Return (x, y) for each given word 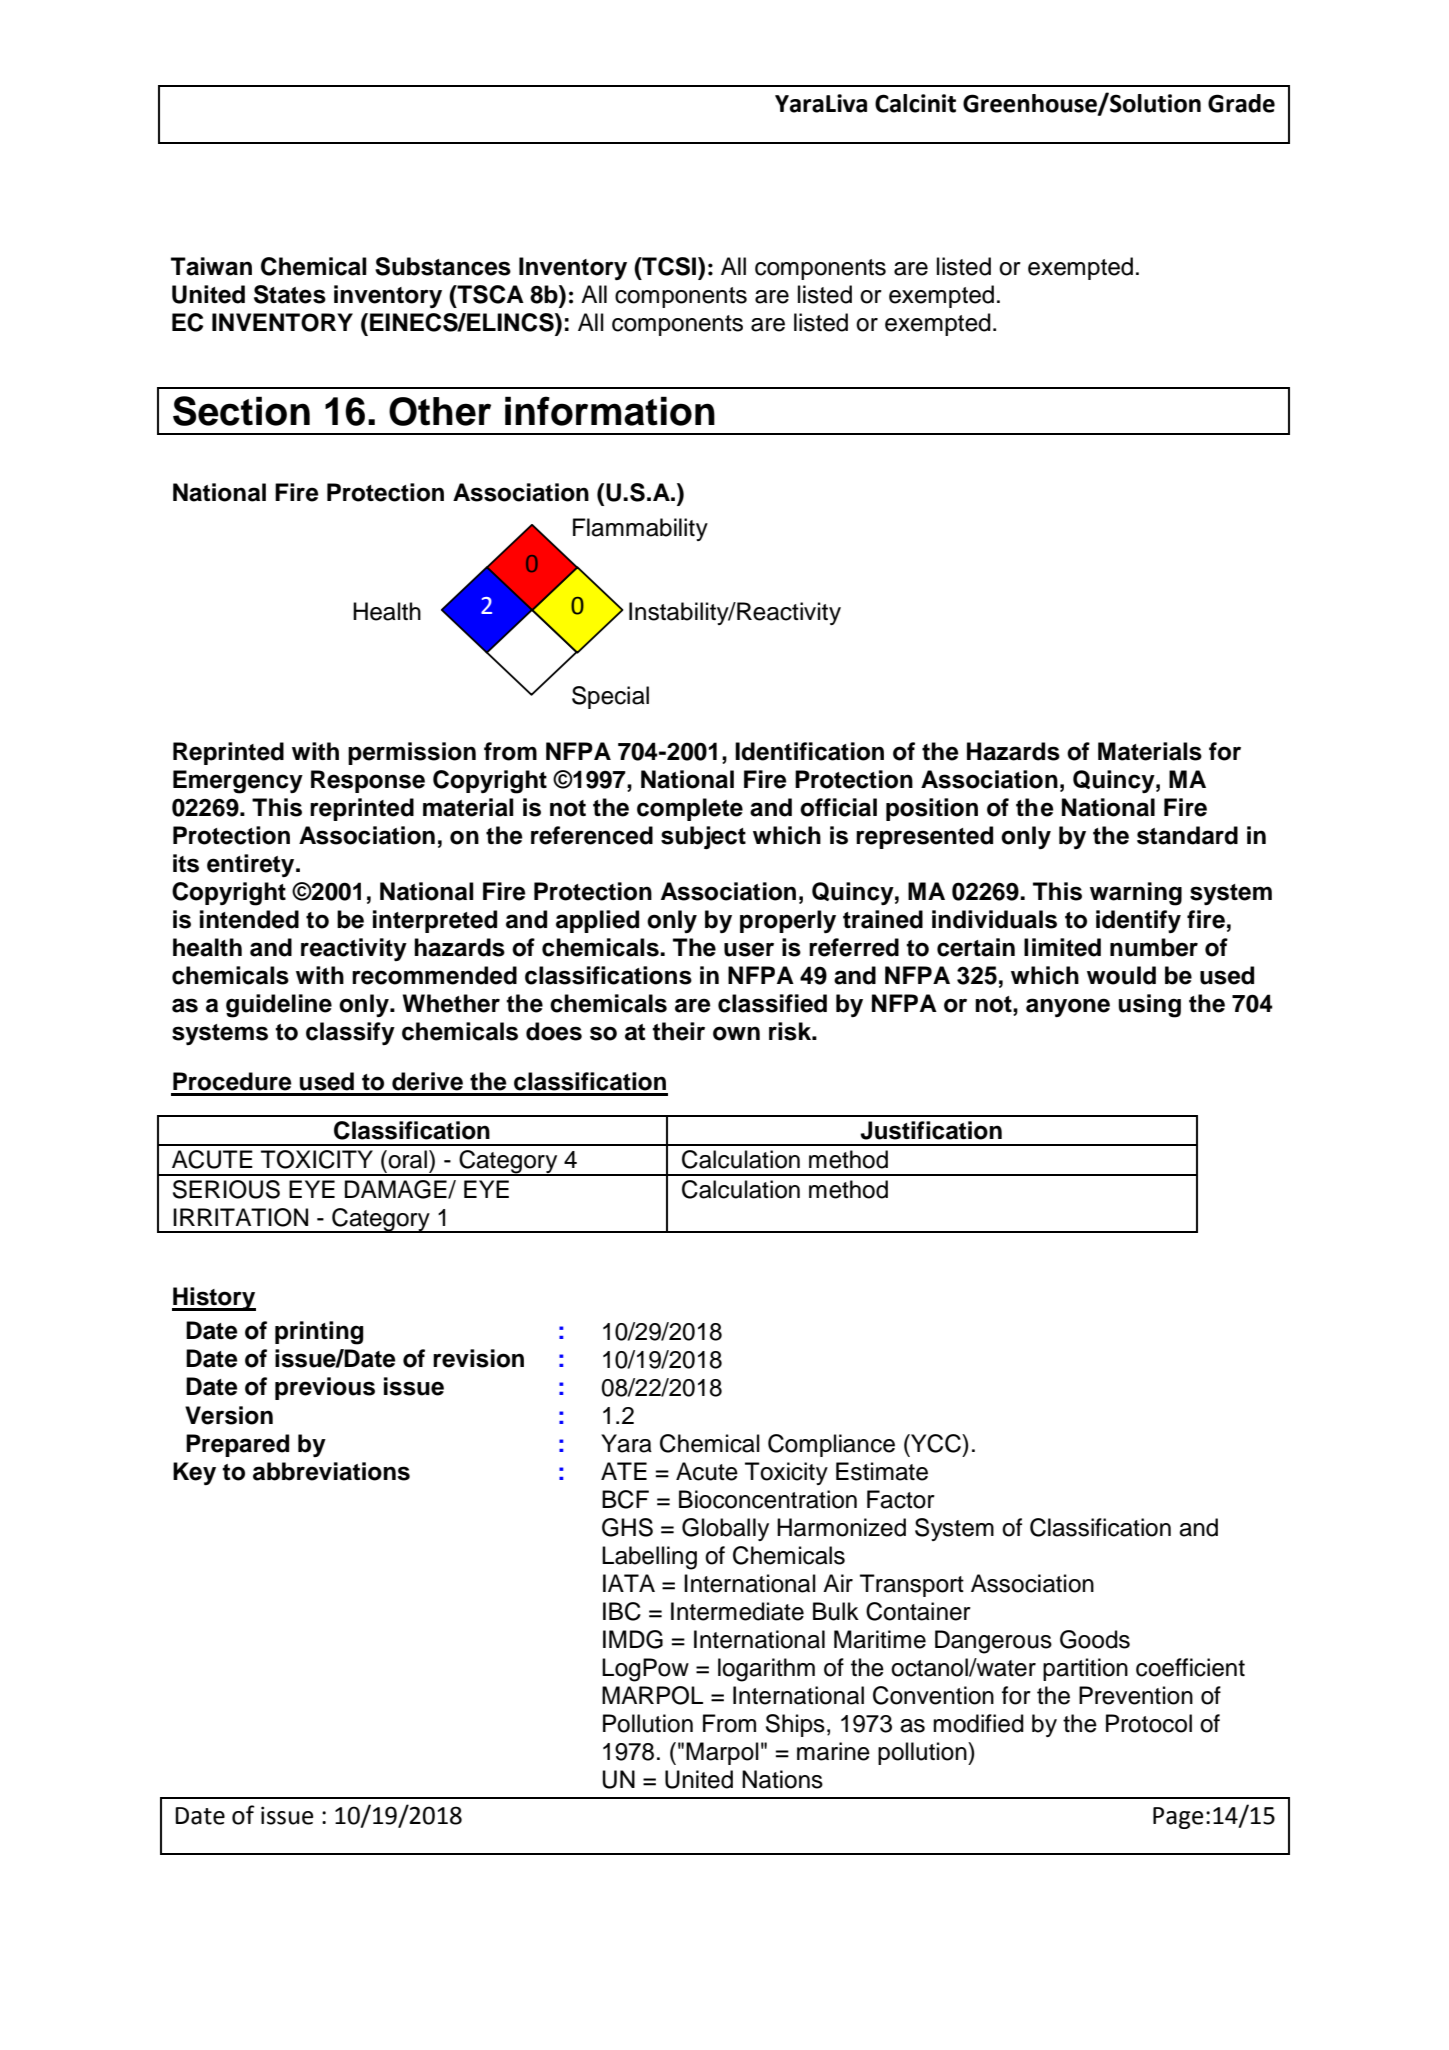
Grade (1241, 103)
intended (249, 919)
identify (1138, 921)
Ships (795, 1725)
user (749, 949)
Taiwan (211, 266)
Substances (443, 266)
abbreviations (331, 1471)
